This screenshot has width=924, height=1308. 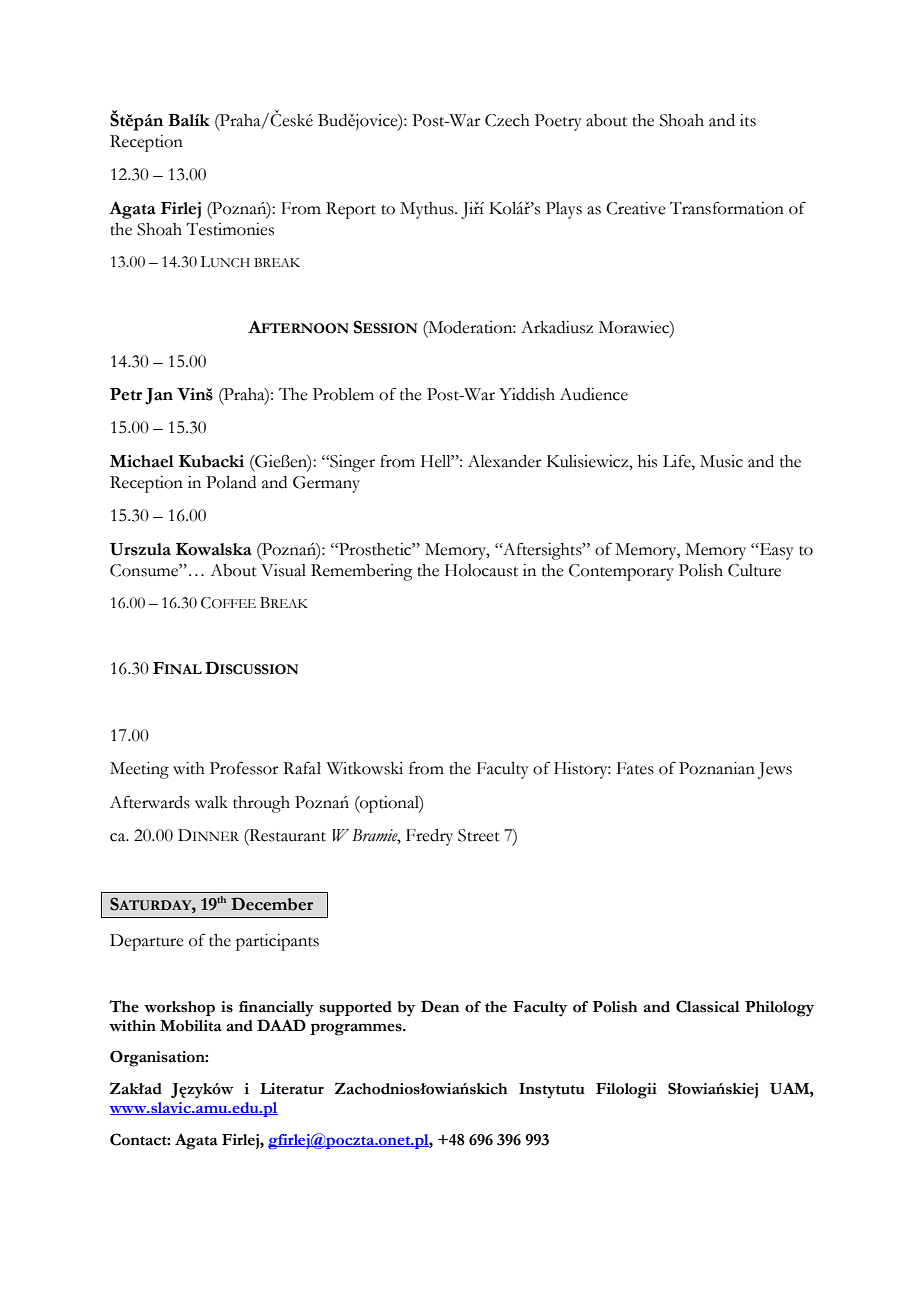 What do you see at coordinates (230, 229) in the screenshot?
I see `Testimonies` at bounding box center [230, 229].
